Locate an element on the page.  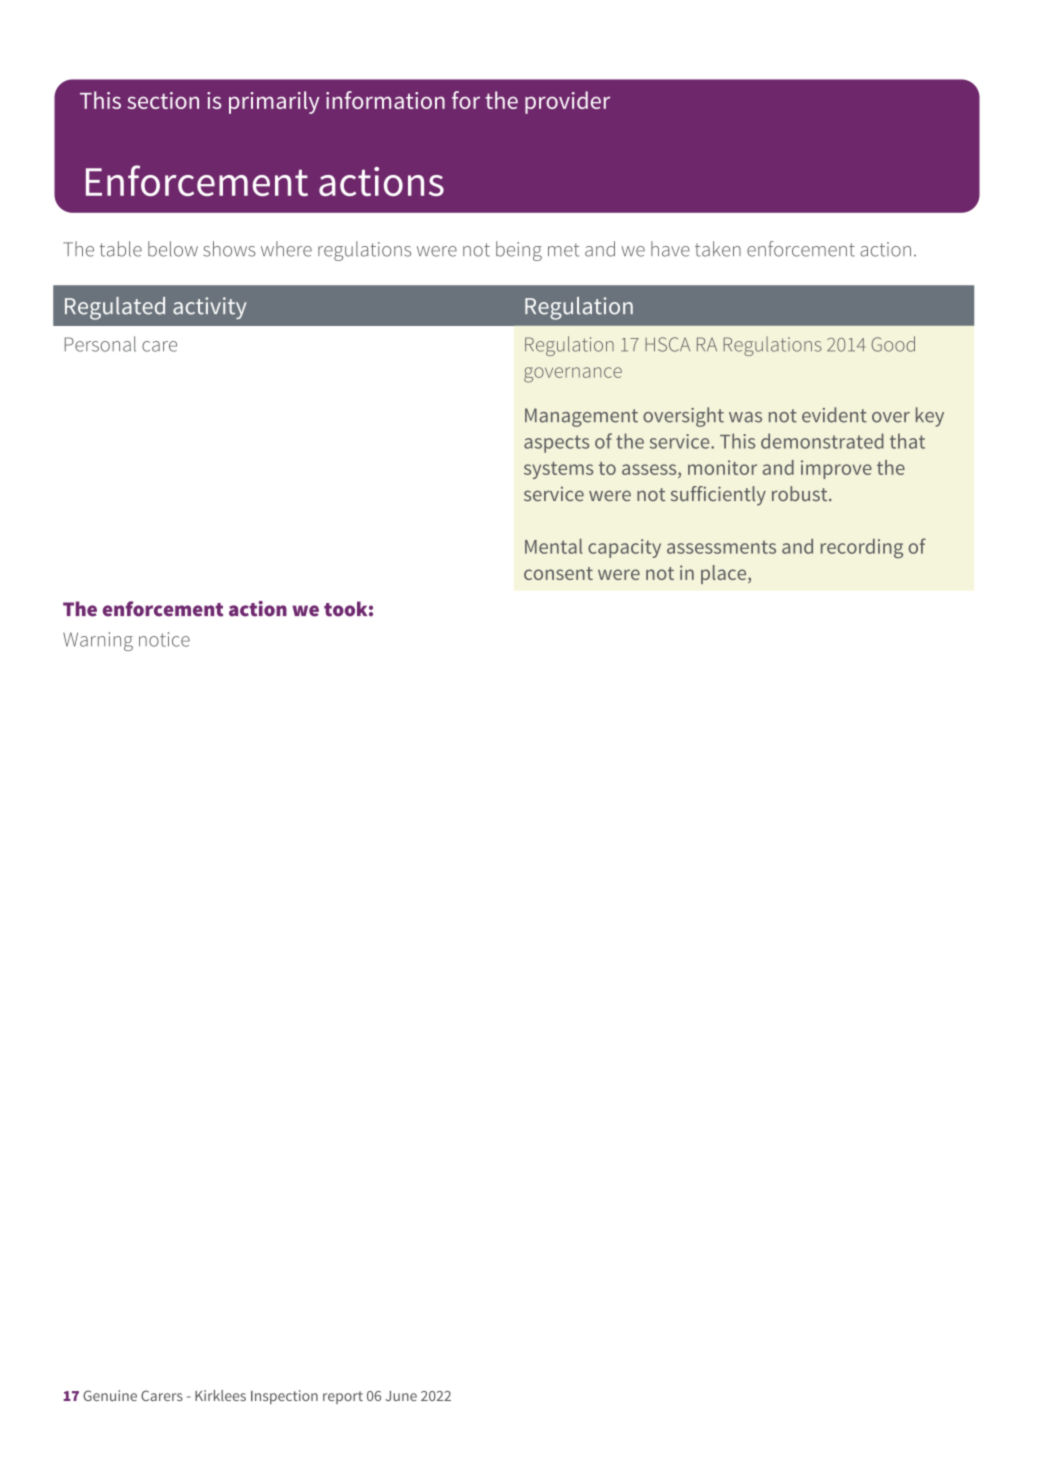
place is located at coordinates (725, 574).
